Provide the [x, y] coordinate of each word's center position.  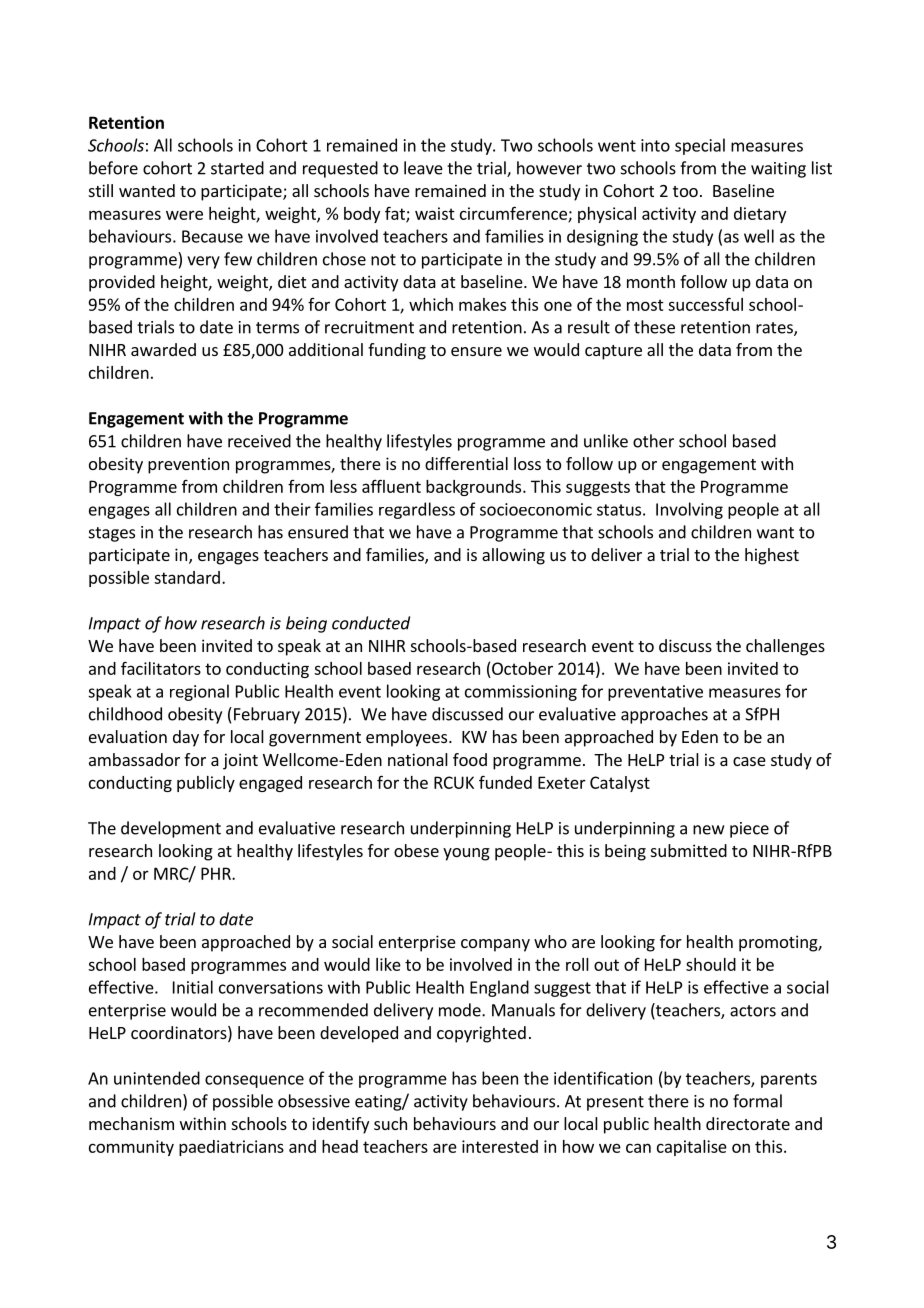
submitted [689, 850]
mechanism [131, 1123]
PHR [217, 873]
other [653, 441]
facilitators [161, 668]
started [237, 168]
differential [466, 463]
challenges [785, 647]
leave [423, 168]
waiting [778, 170]
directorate [748, 1123]
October [522, 668]
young [466, 854]
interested [500, 1146]
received [259, 441]
